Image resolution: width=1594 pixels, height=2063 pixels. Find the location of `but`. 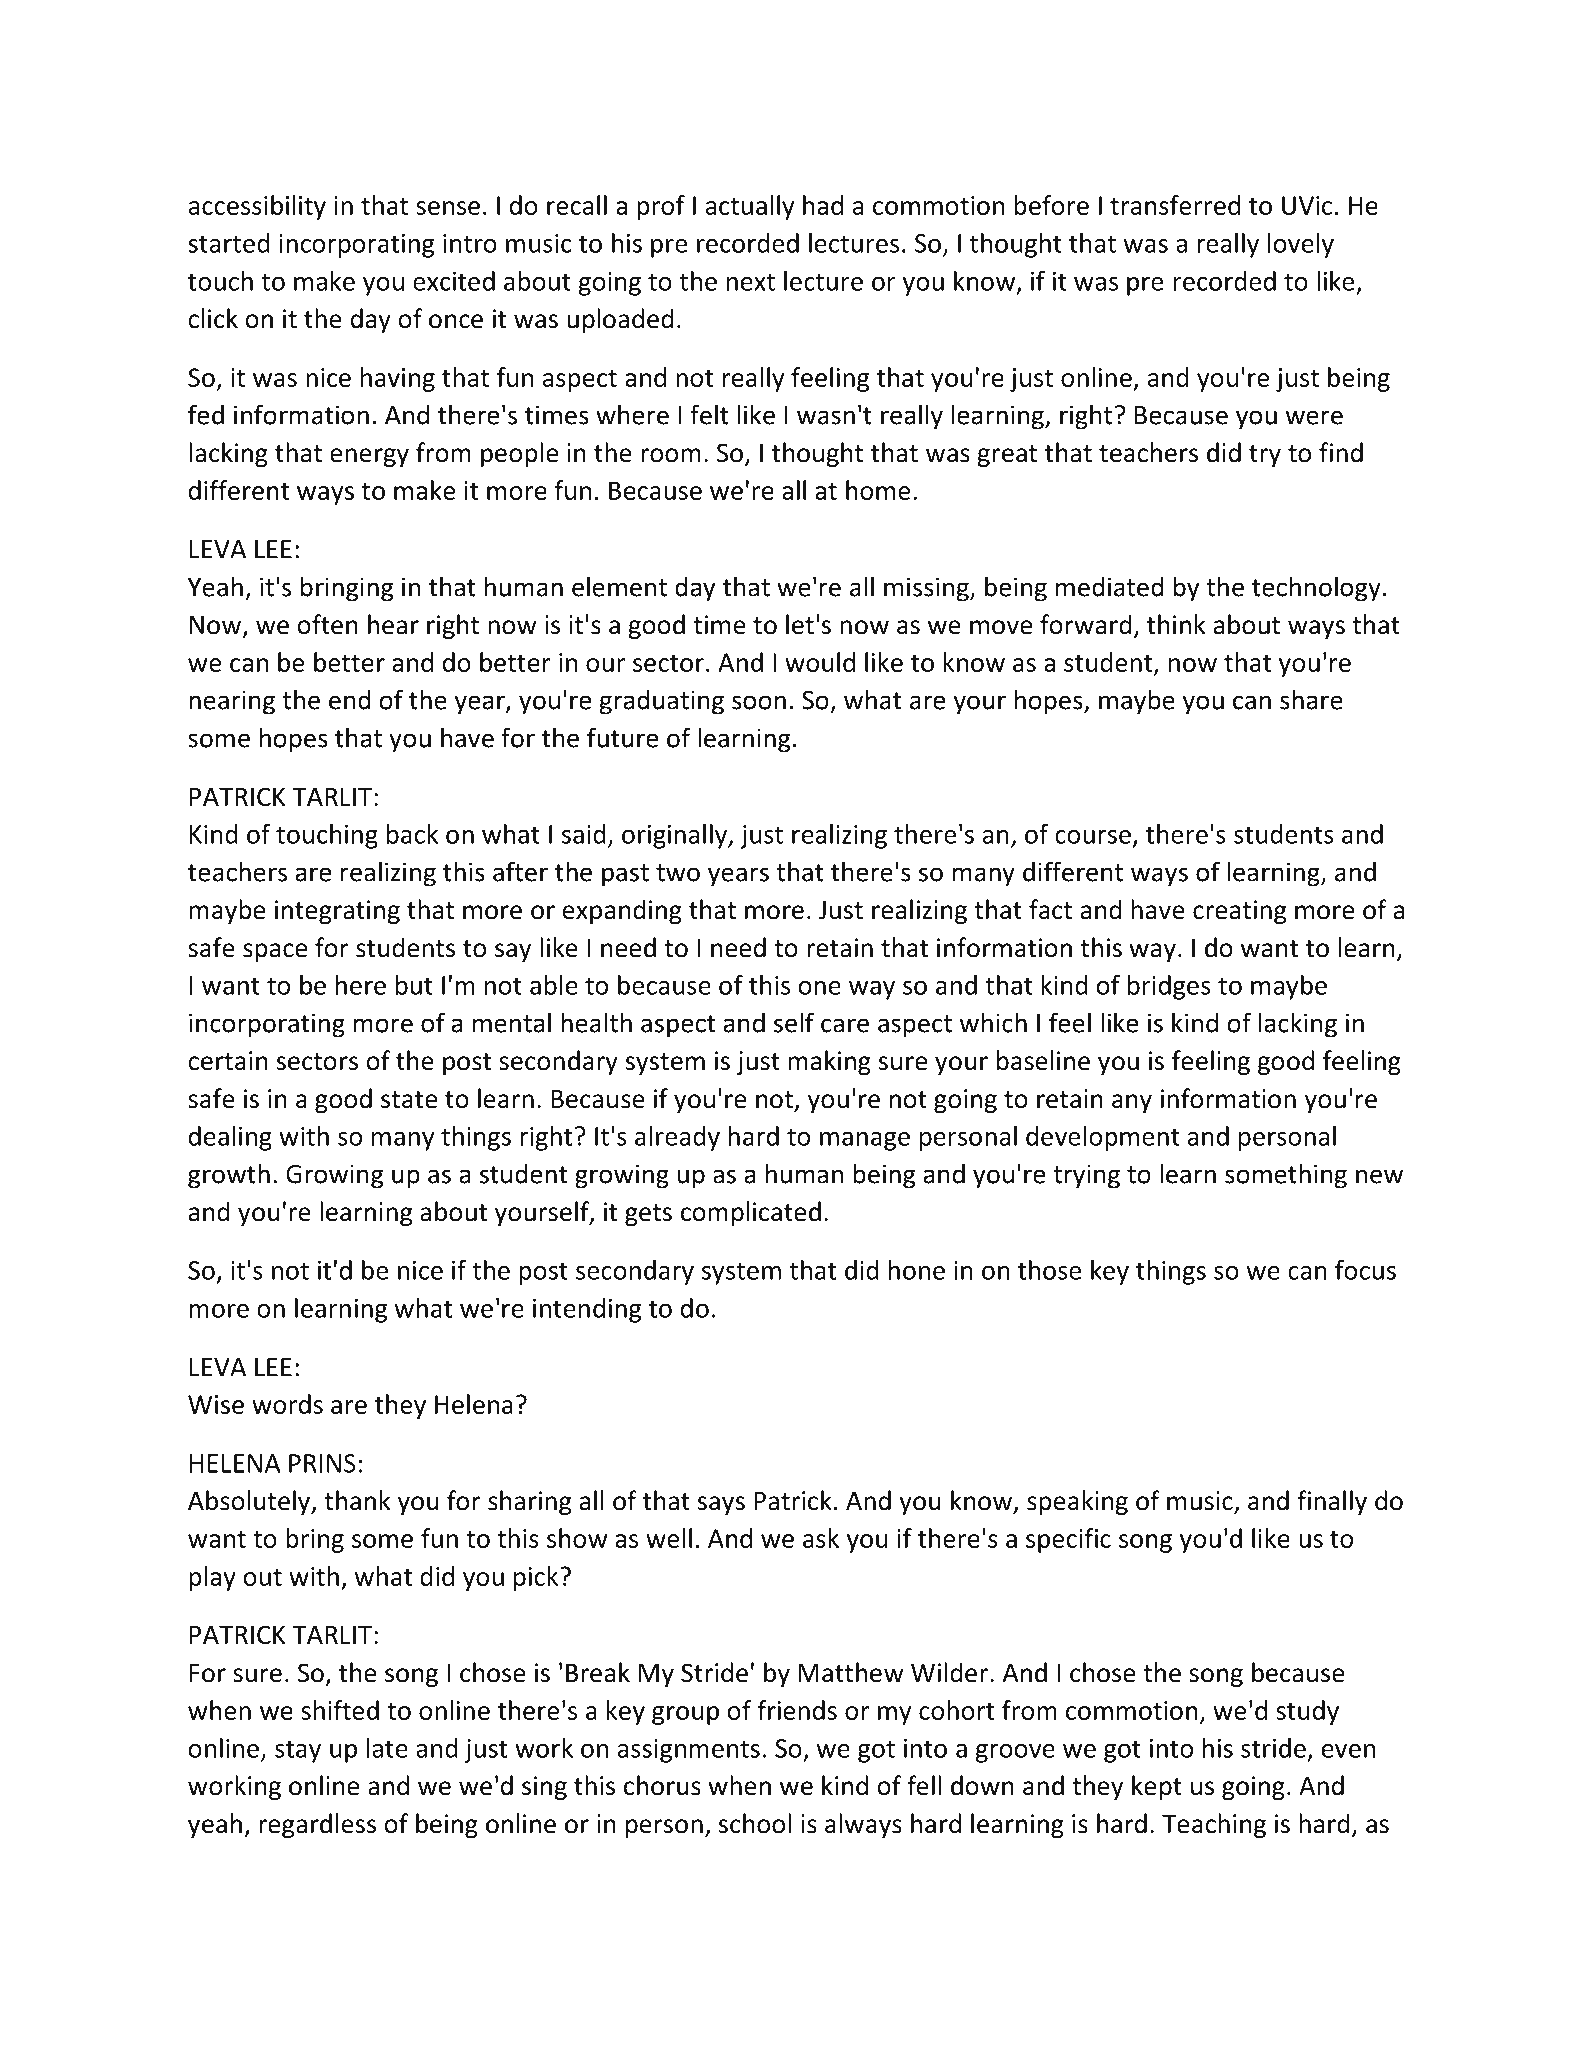

but is located at coordinates (414, 985).
